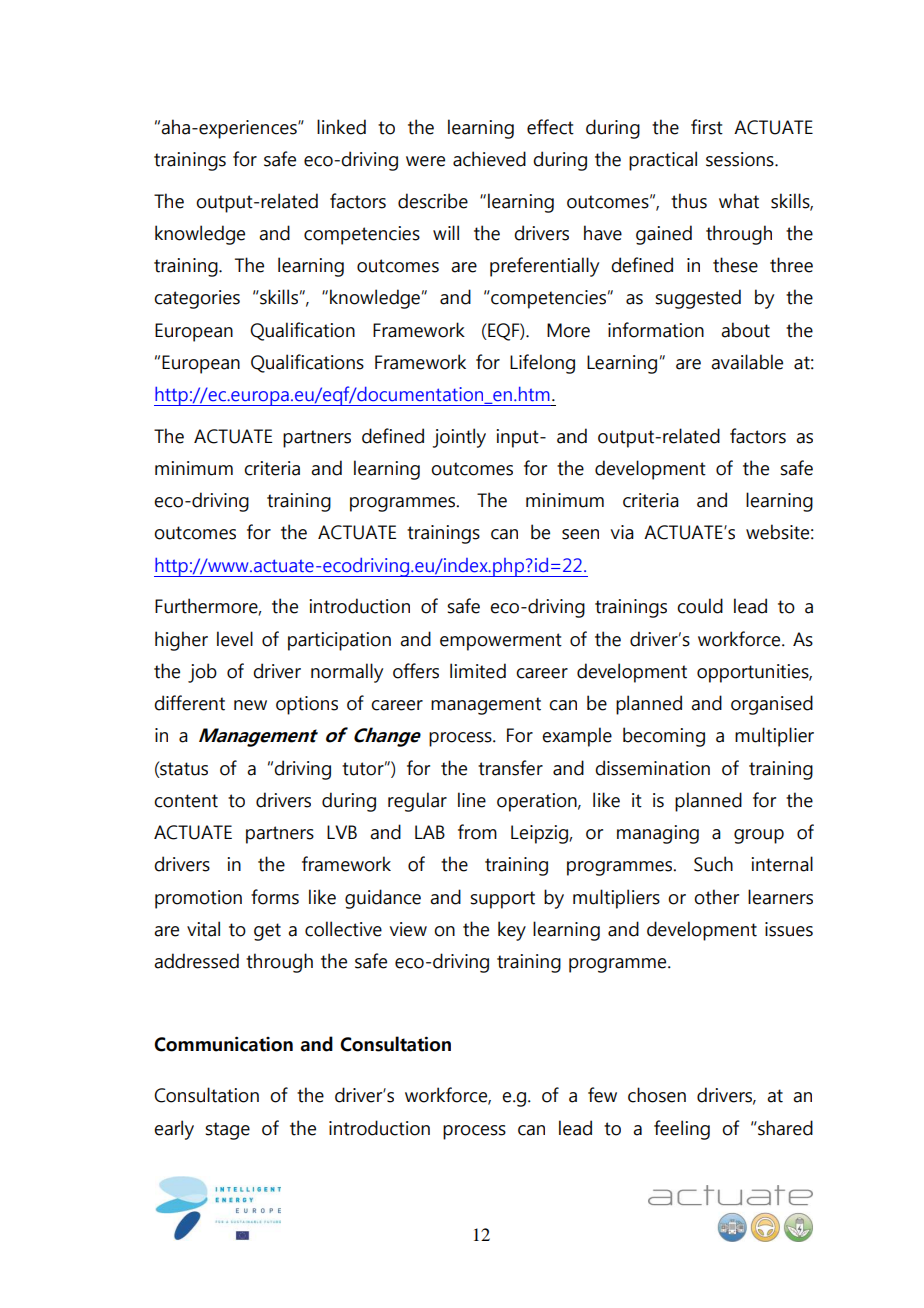 This screenshot has width=924, height=1308. I want to click on stage, so click(228, 1131).
